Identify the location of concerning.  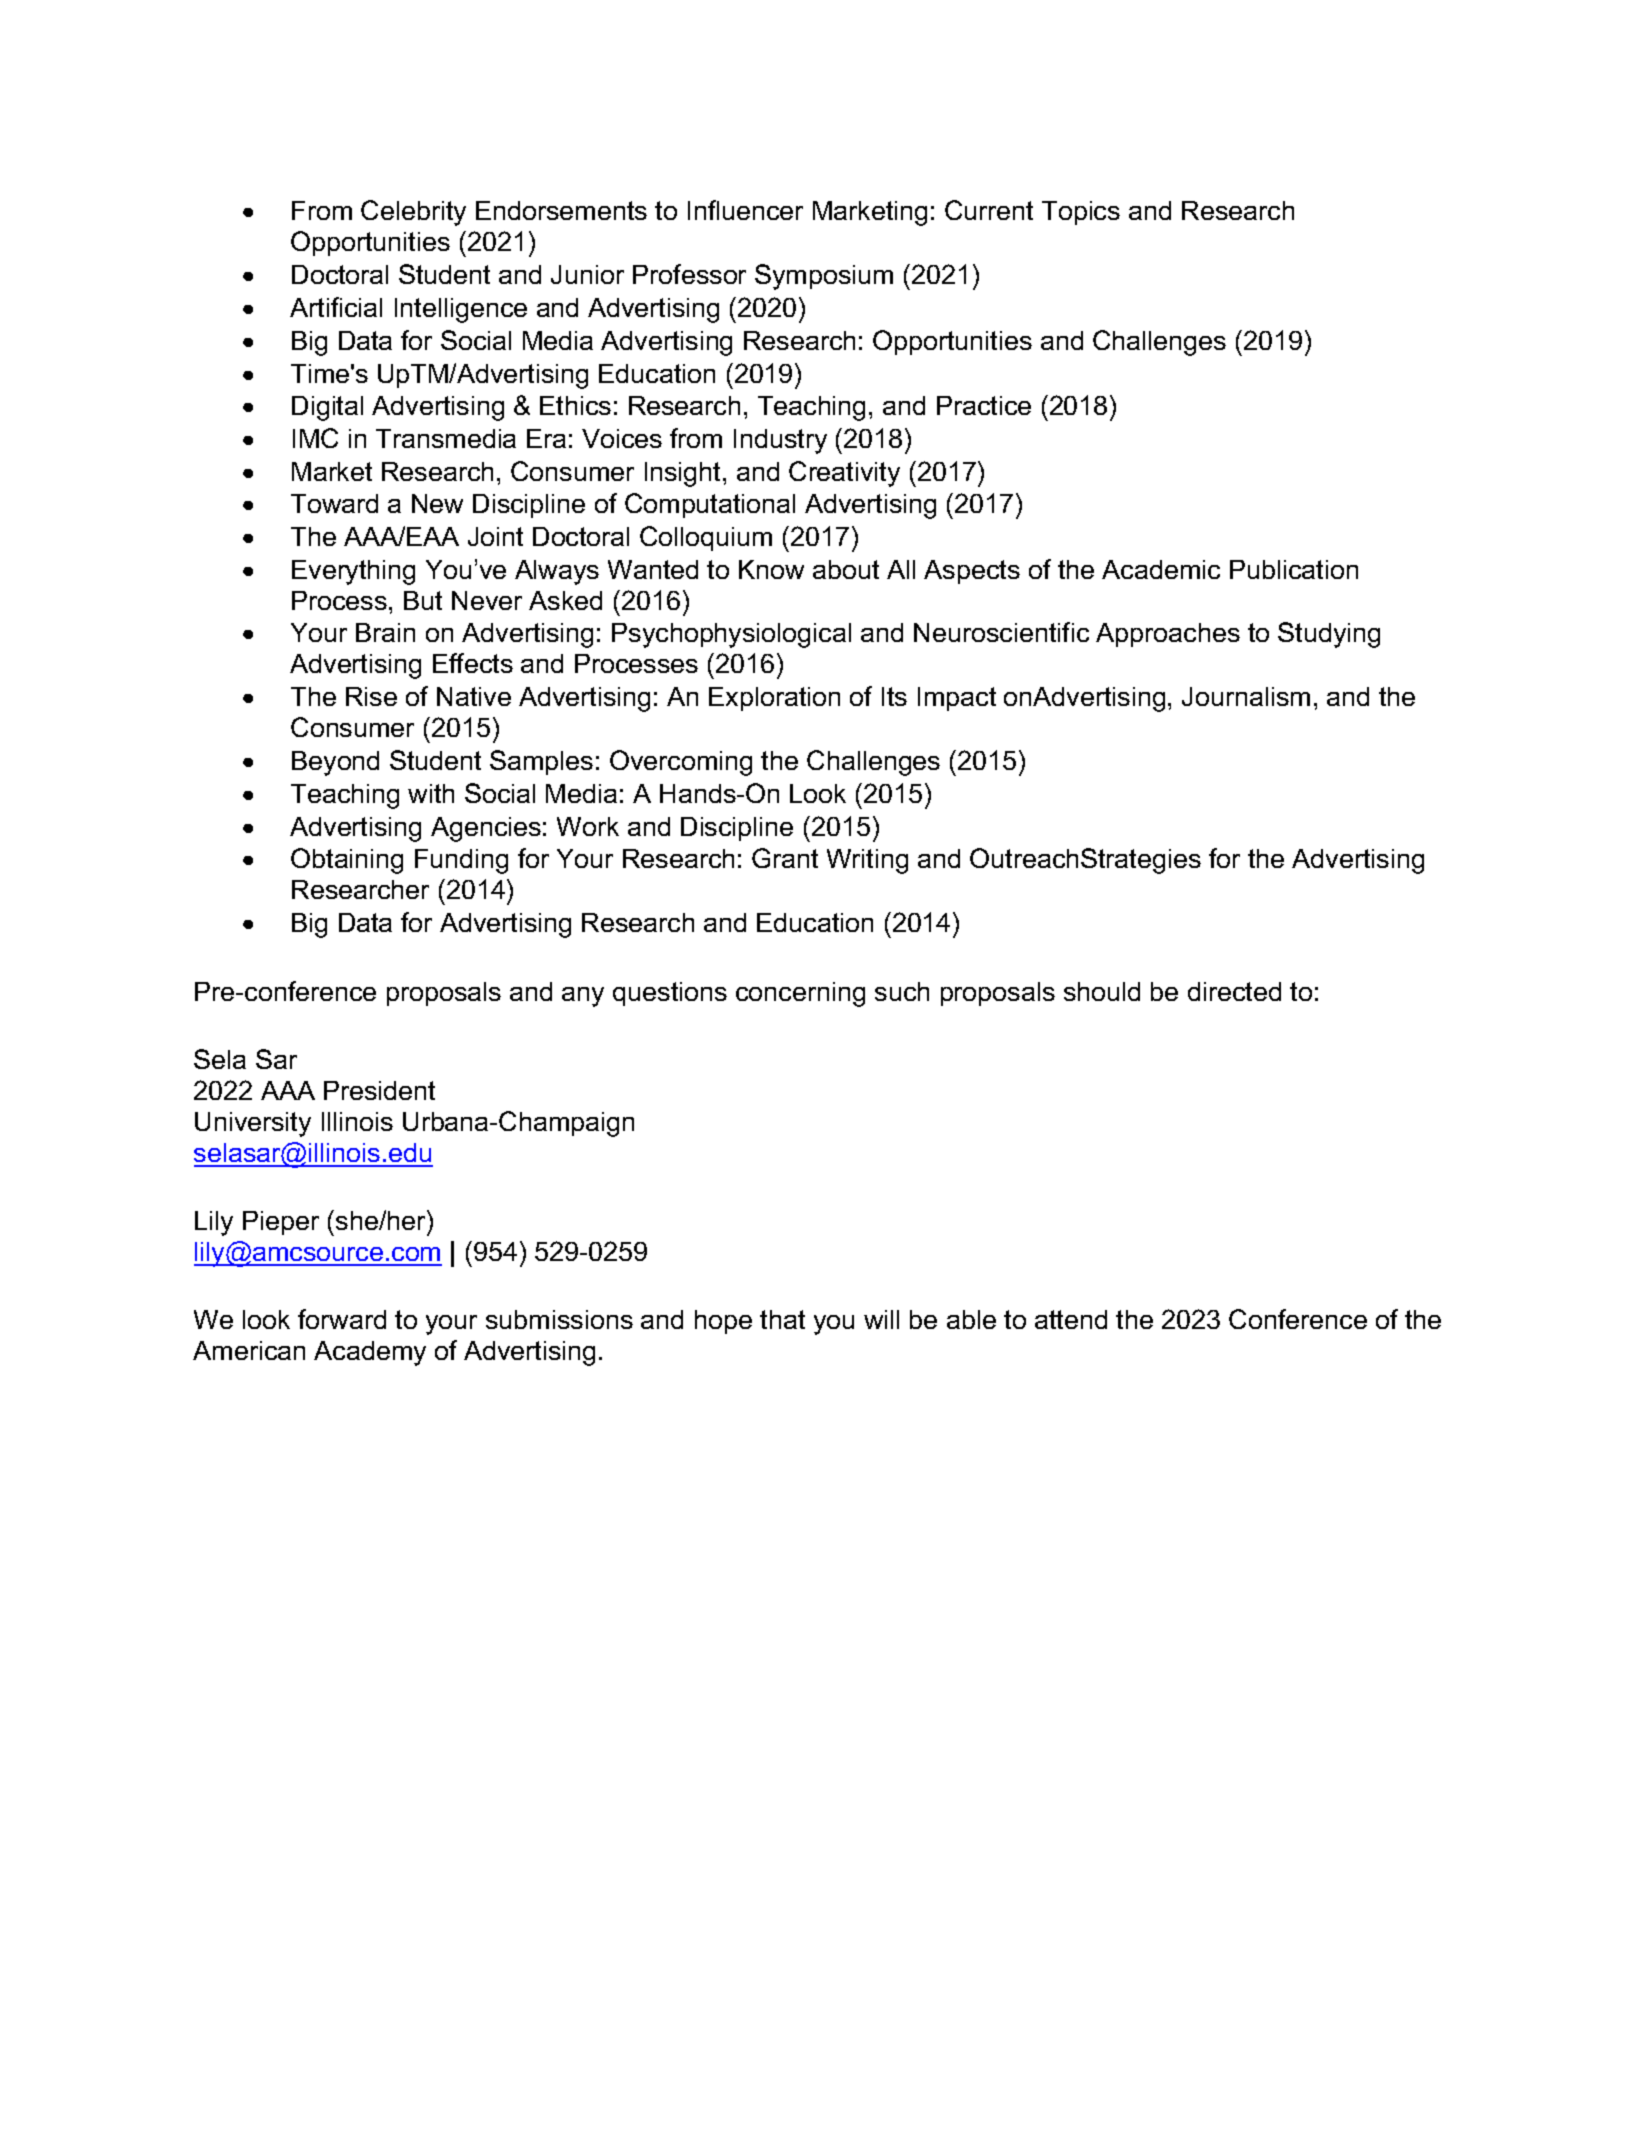
(800, 994).
